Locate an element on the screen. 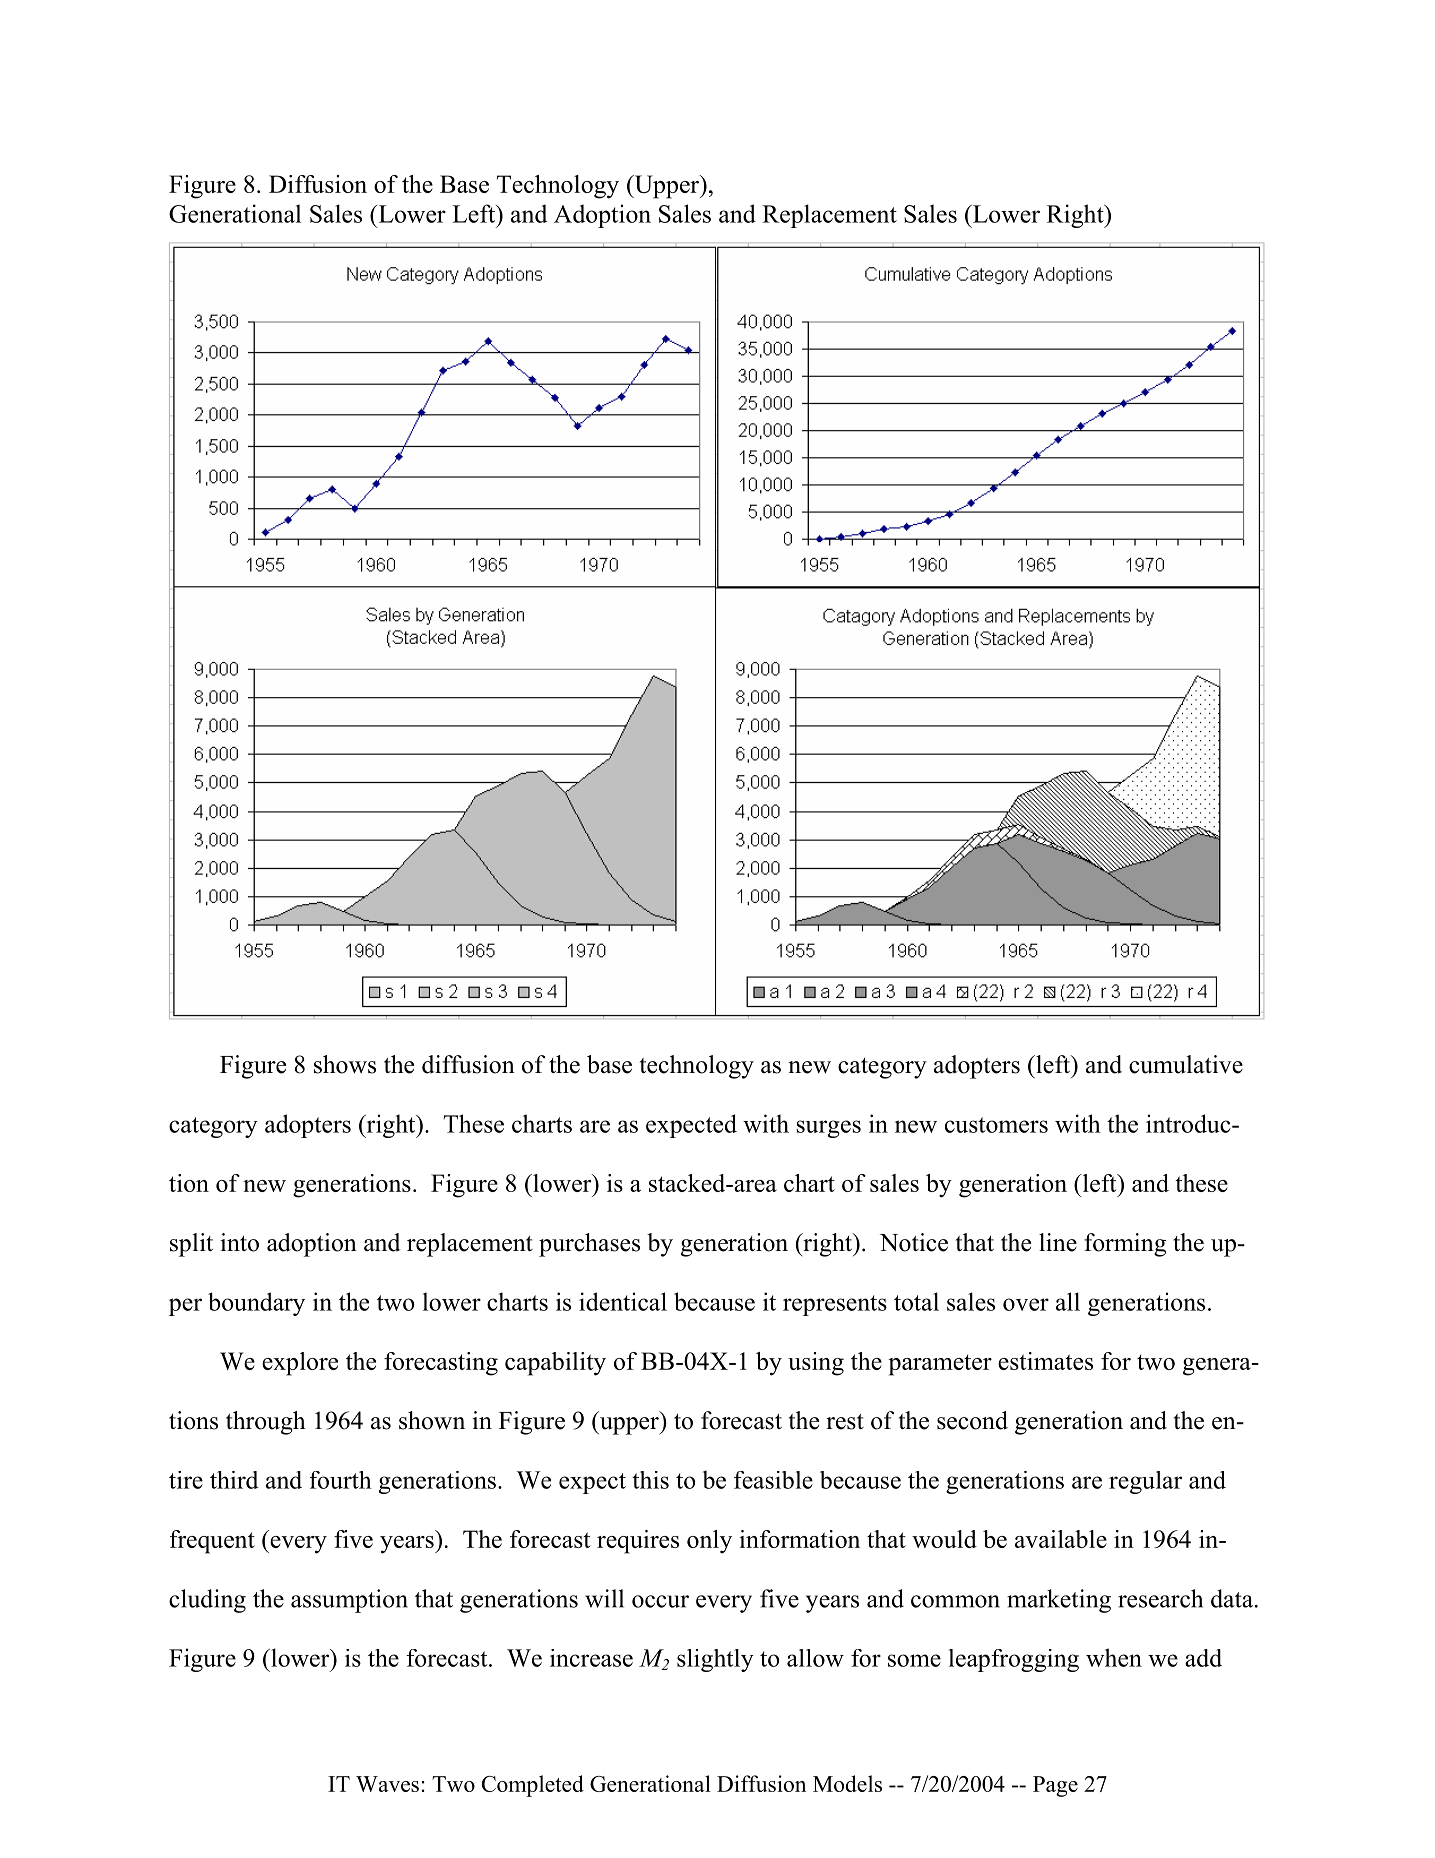 Image resolution: width=1435 pixels, height=1858 pixels. surges is located at coordinates (829, 1129).
